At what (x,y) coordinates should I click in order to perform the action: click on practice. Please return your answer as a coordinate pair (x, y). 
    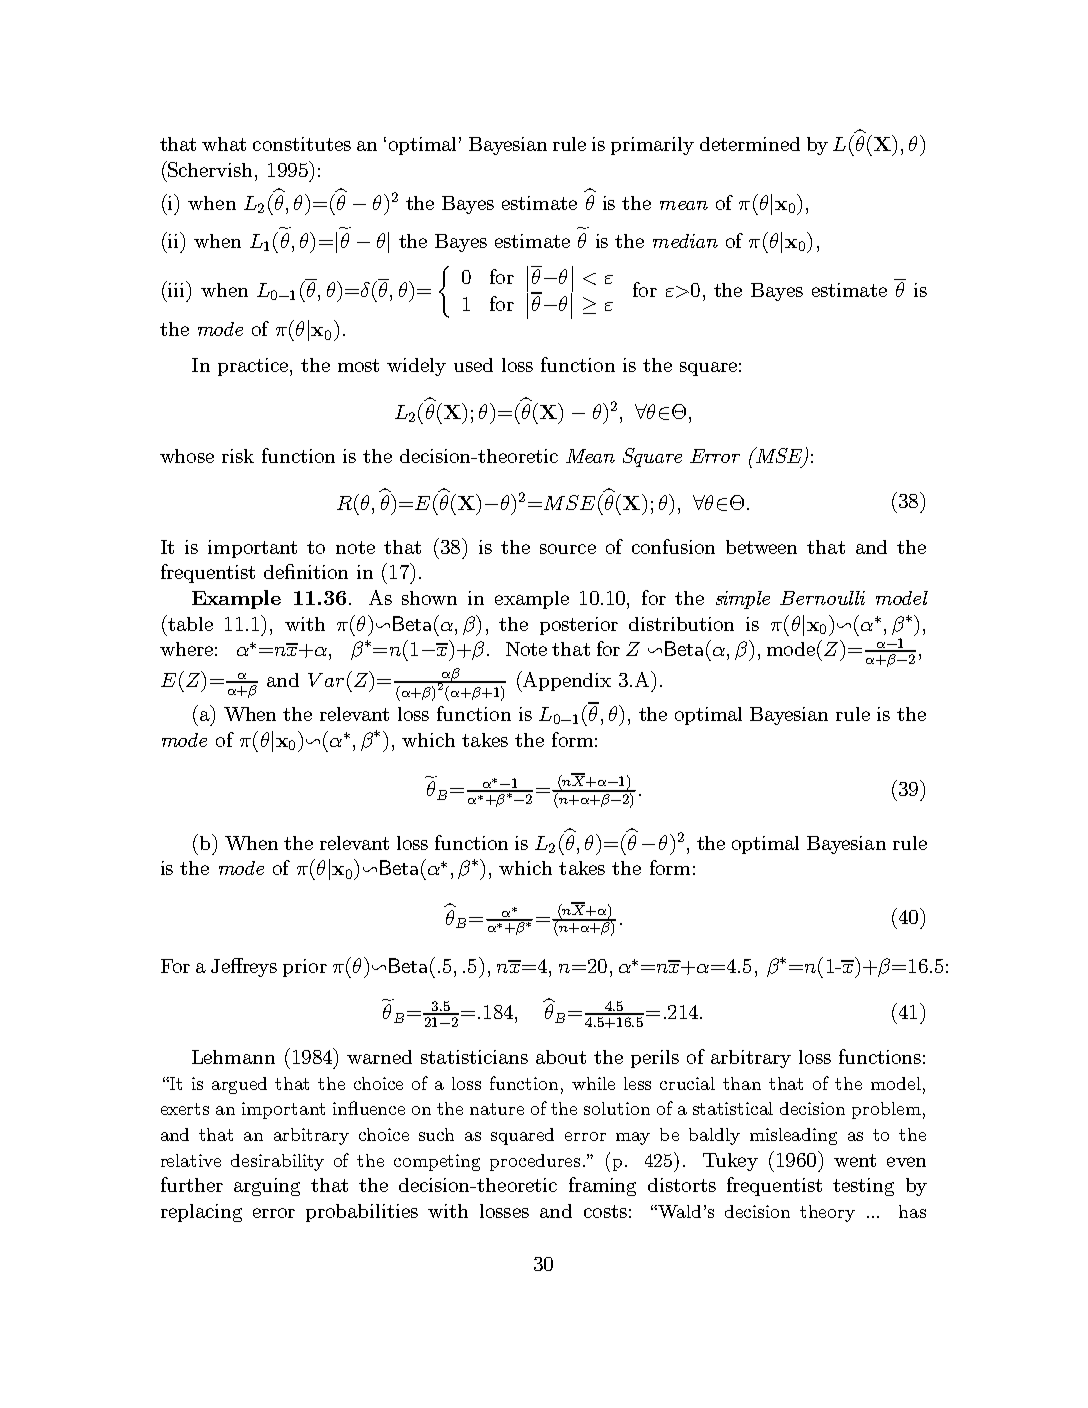
    Looking at the image, I should click on (254, 367).
